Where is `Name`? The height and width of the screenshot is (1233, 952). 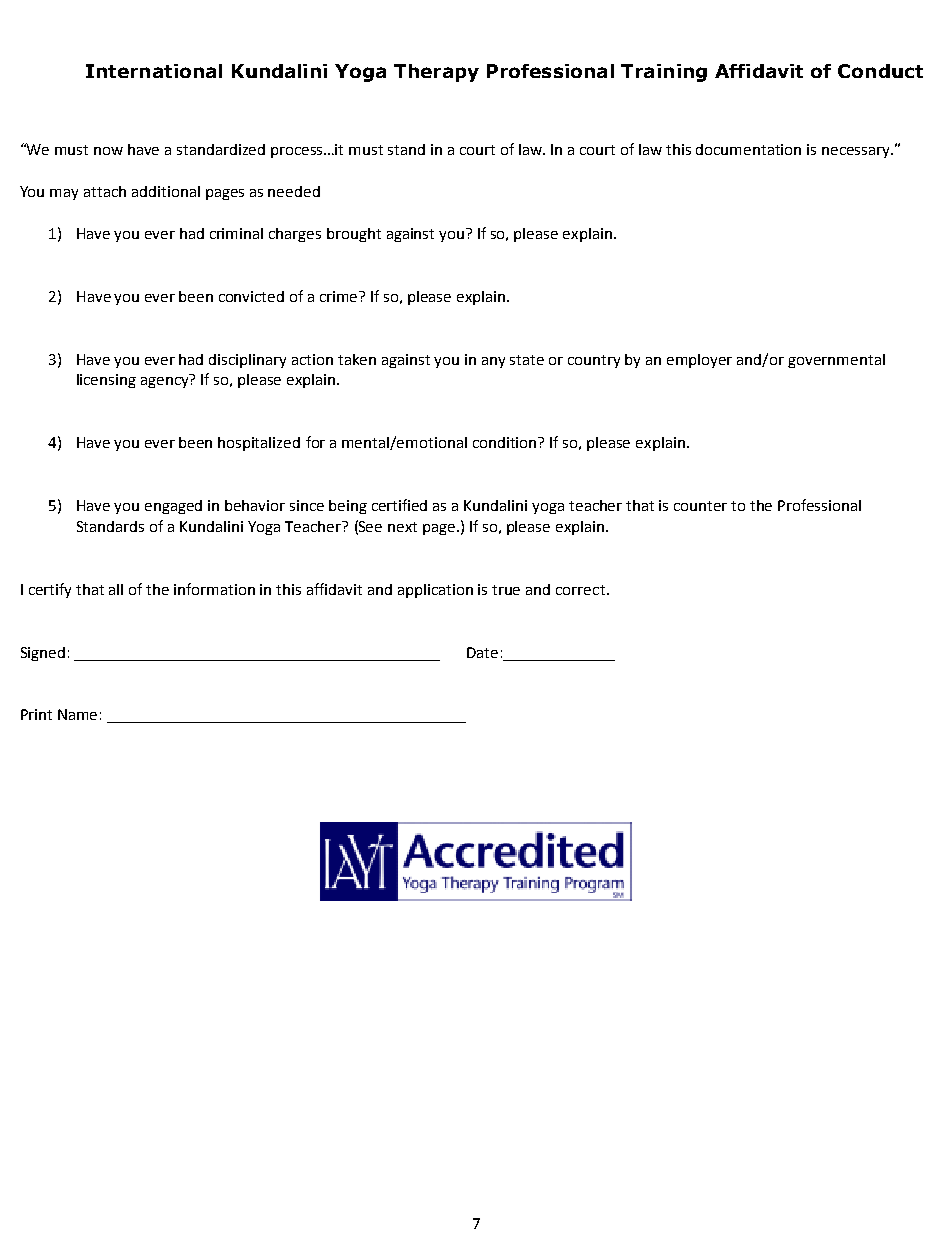 Name is located at coordinates (77, 714).
